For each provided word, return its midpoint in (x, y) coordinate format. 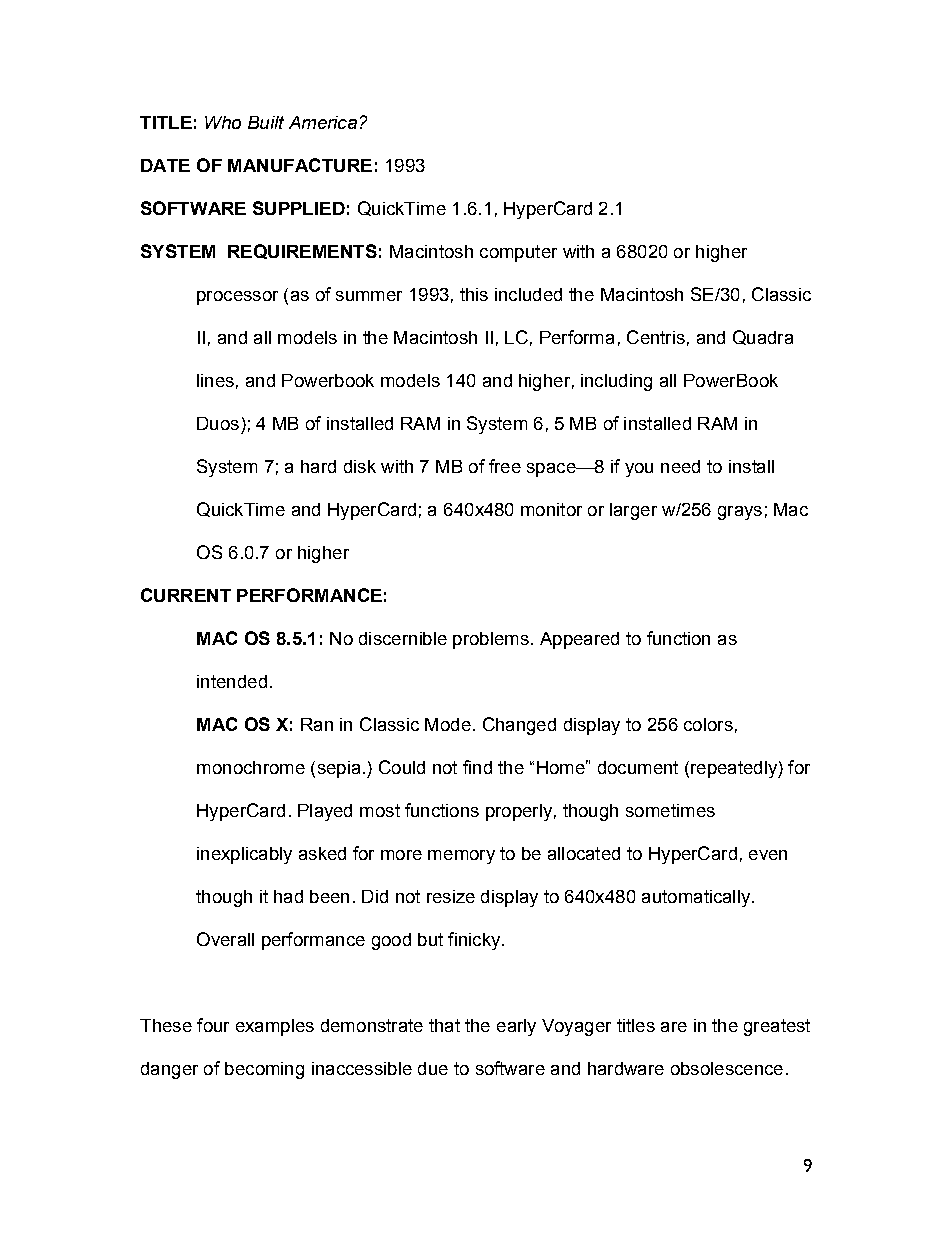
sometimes (670, 810)
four (213, 1025)
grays (740, 513)
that (444, 1025)
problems (491, 640)
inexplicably (244, 855)
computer (518, 253)
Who (223, 122)
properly (519, 812)
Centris (656, 337)
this (474, 294)
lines (215, 380)
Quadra (763, 337)
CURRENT (186, 595)
